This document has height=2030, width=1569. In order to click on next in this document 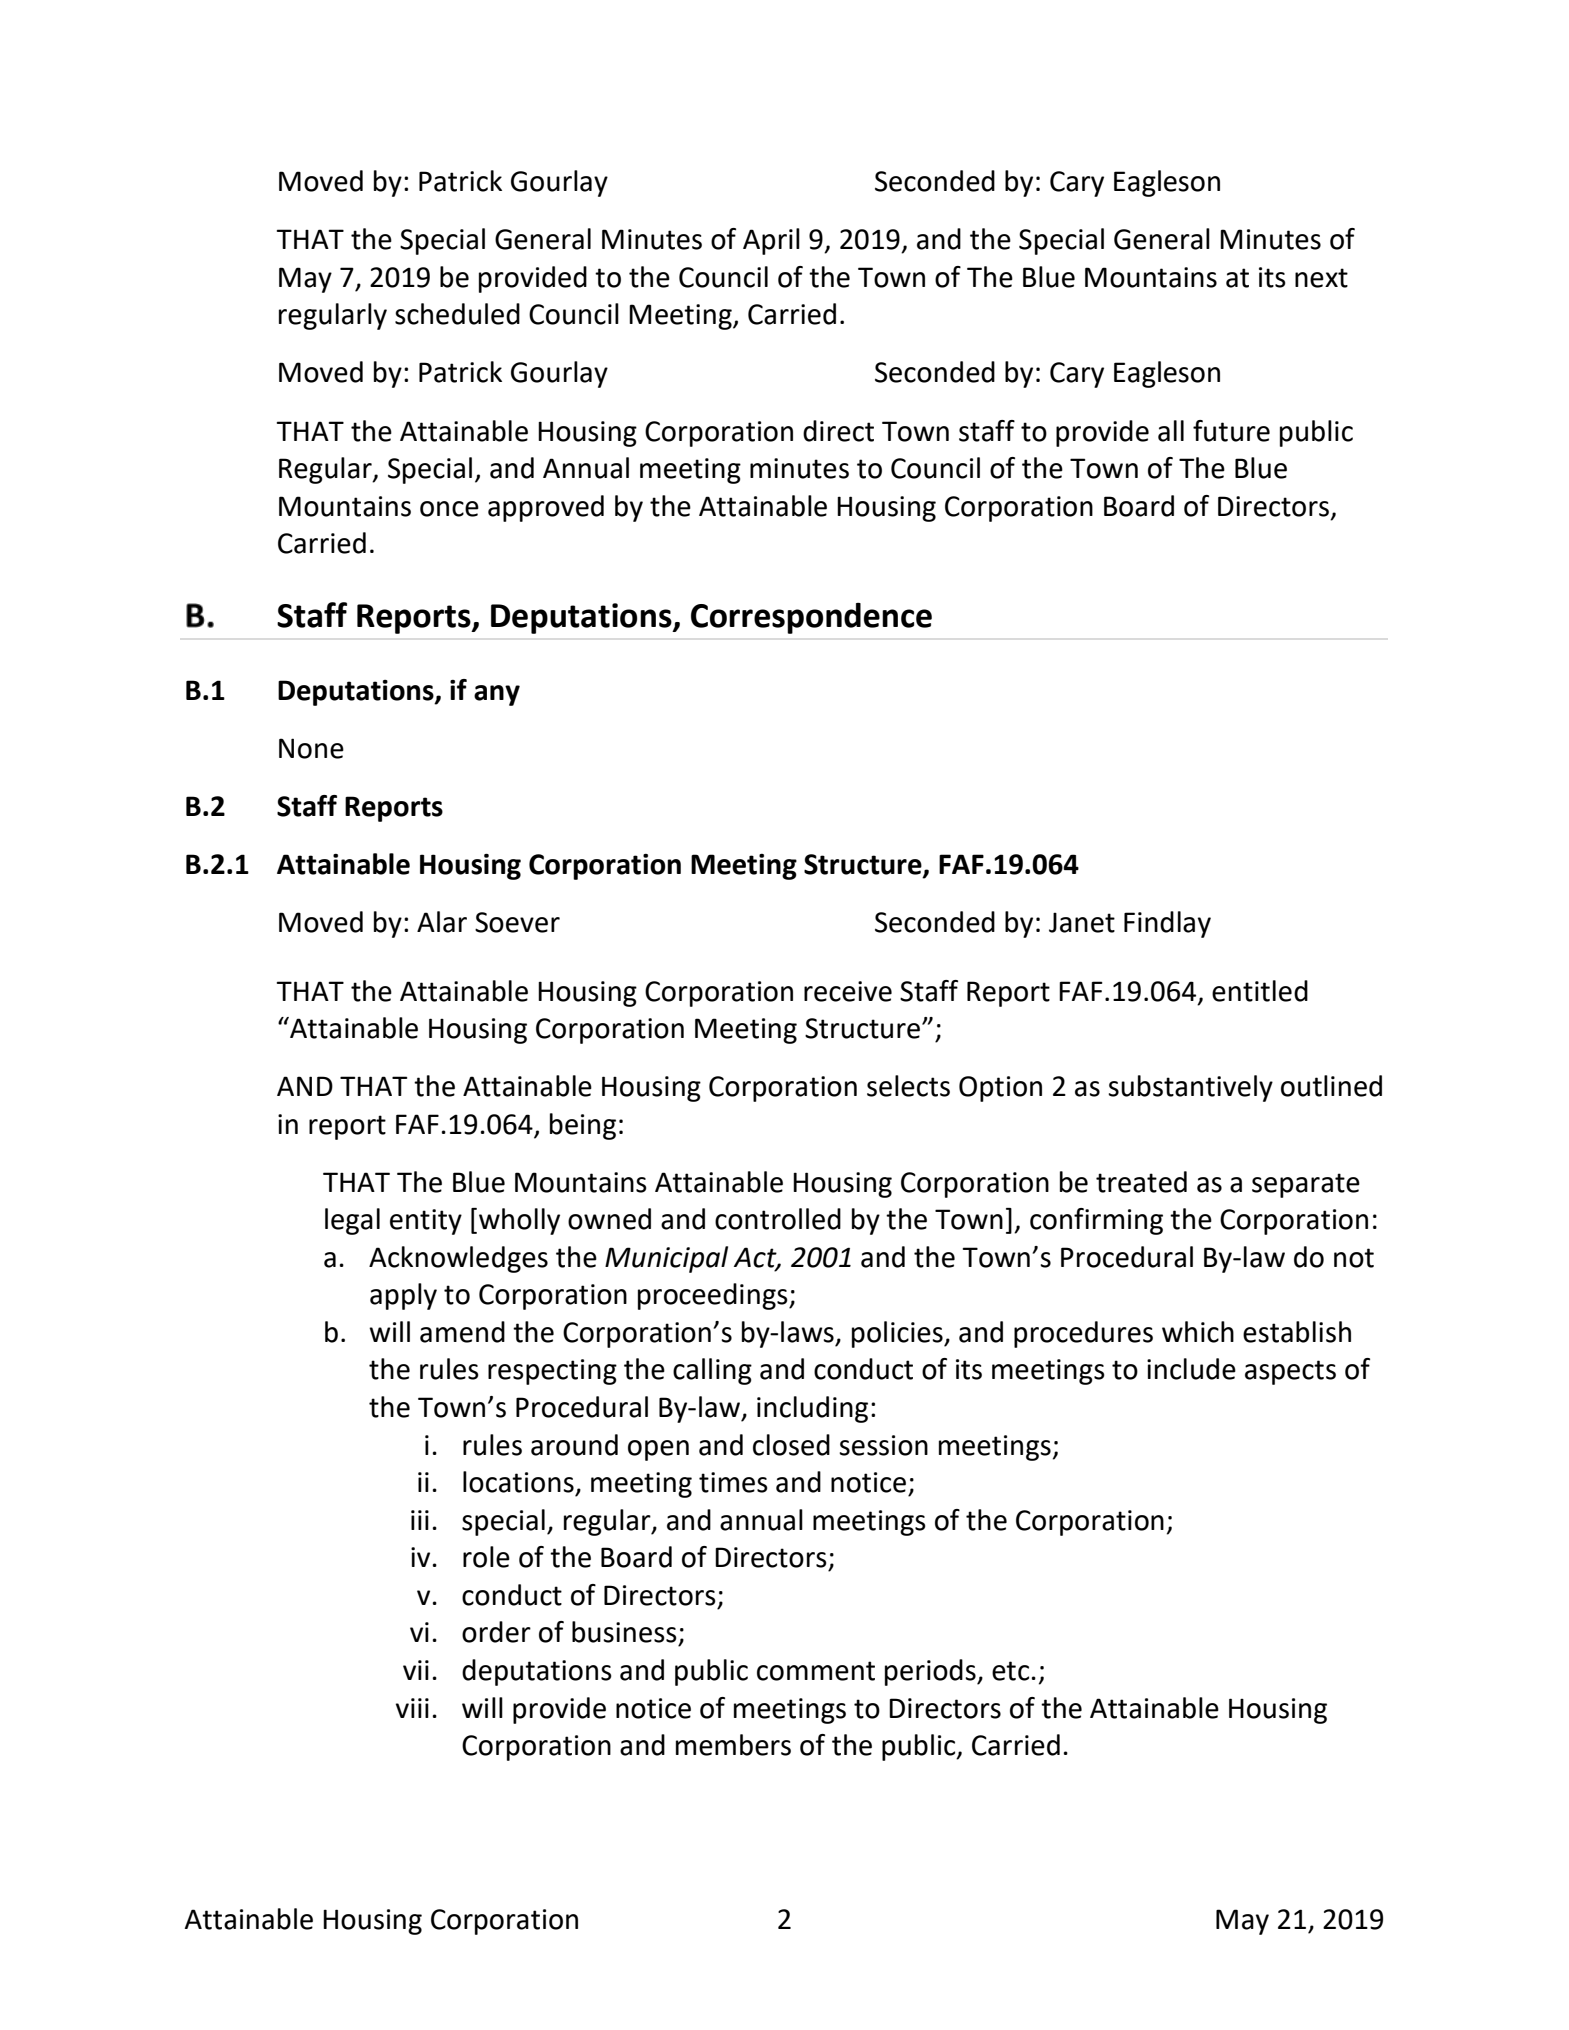, I will do `click(1321, 278)`.
